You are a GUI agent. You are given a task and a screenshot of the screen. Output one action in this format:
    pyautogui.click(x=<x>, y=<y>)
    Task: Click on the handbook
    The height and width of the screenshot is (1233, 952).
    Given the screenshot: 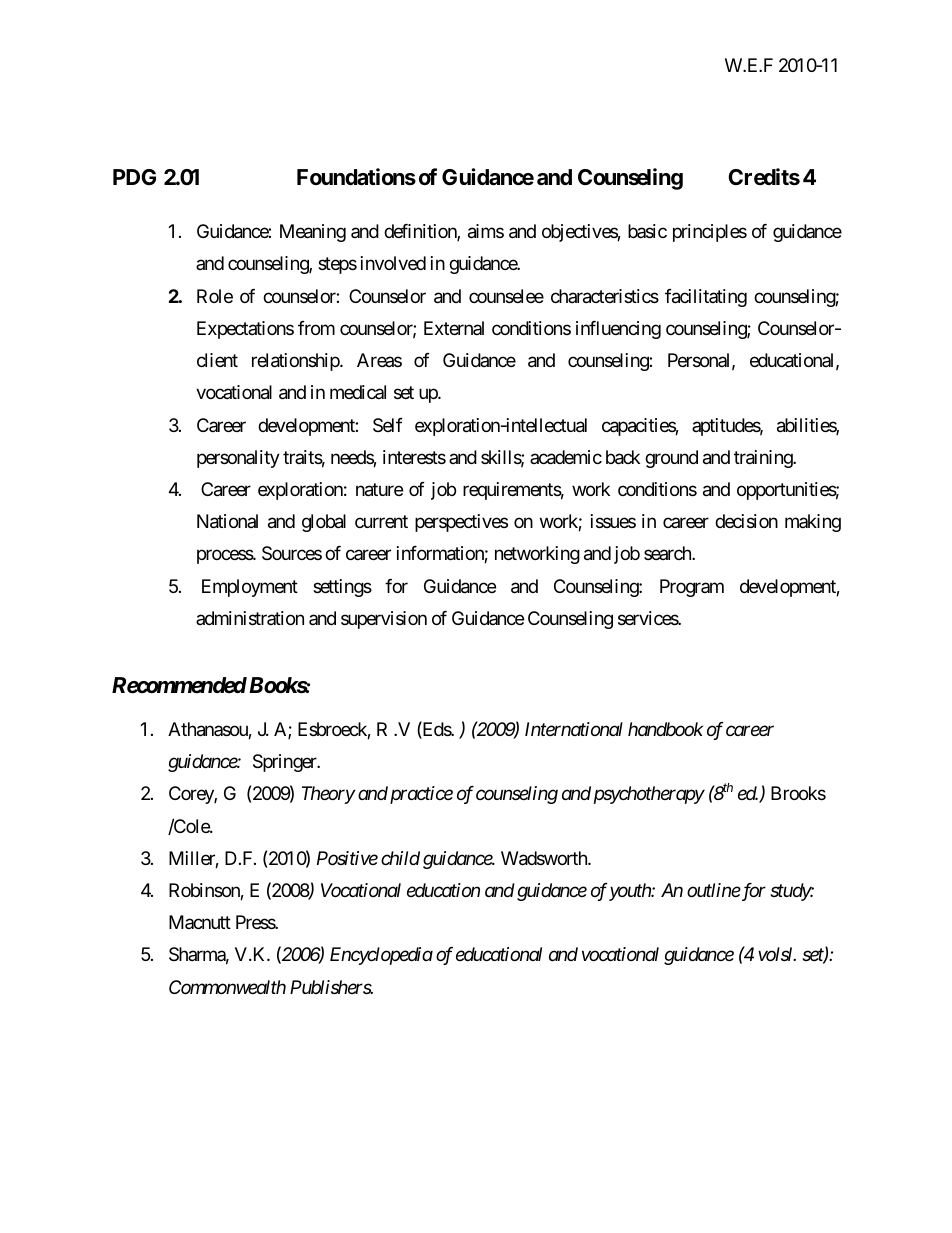 What is the action you would take?
    pyautogui.click(x=665, y=729)
